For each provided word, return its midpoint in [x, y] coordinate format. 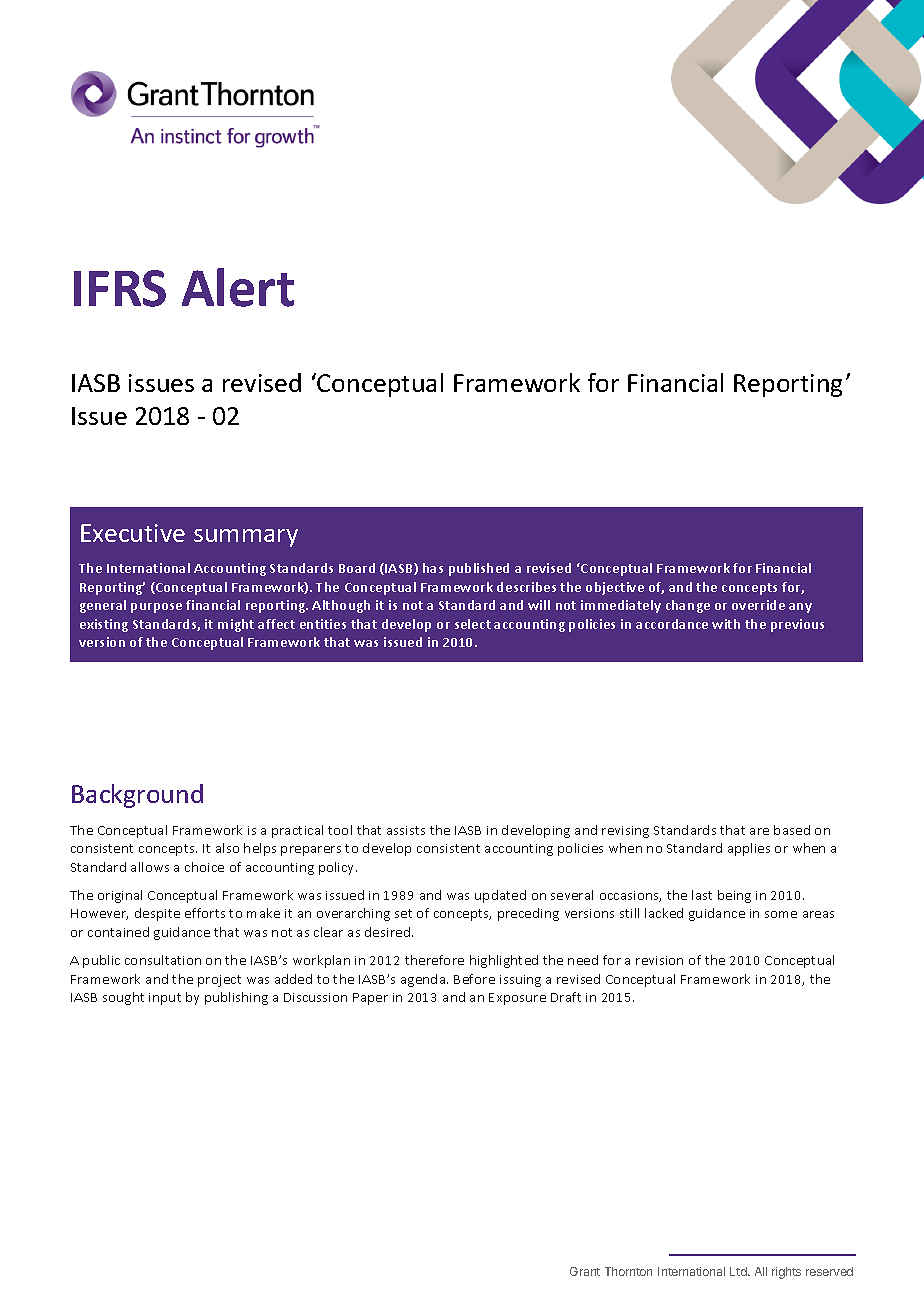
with [726, 624]
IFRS [120, 288]
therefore [434, 960]
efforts [205, 913]
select [473, 624]
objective [615, 588]
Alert [238, 287]
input [165, 999]
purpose [156, 608]
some [781, 914]
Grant [585, 1271]
